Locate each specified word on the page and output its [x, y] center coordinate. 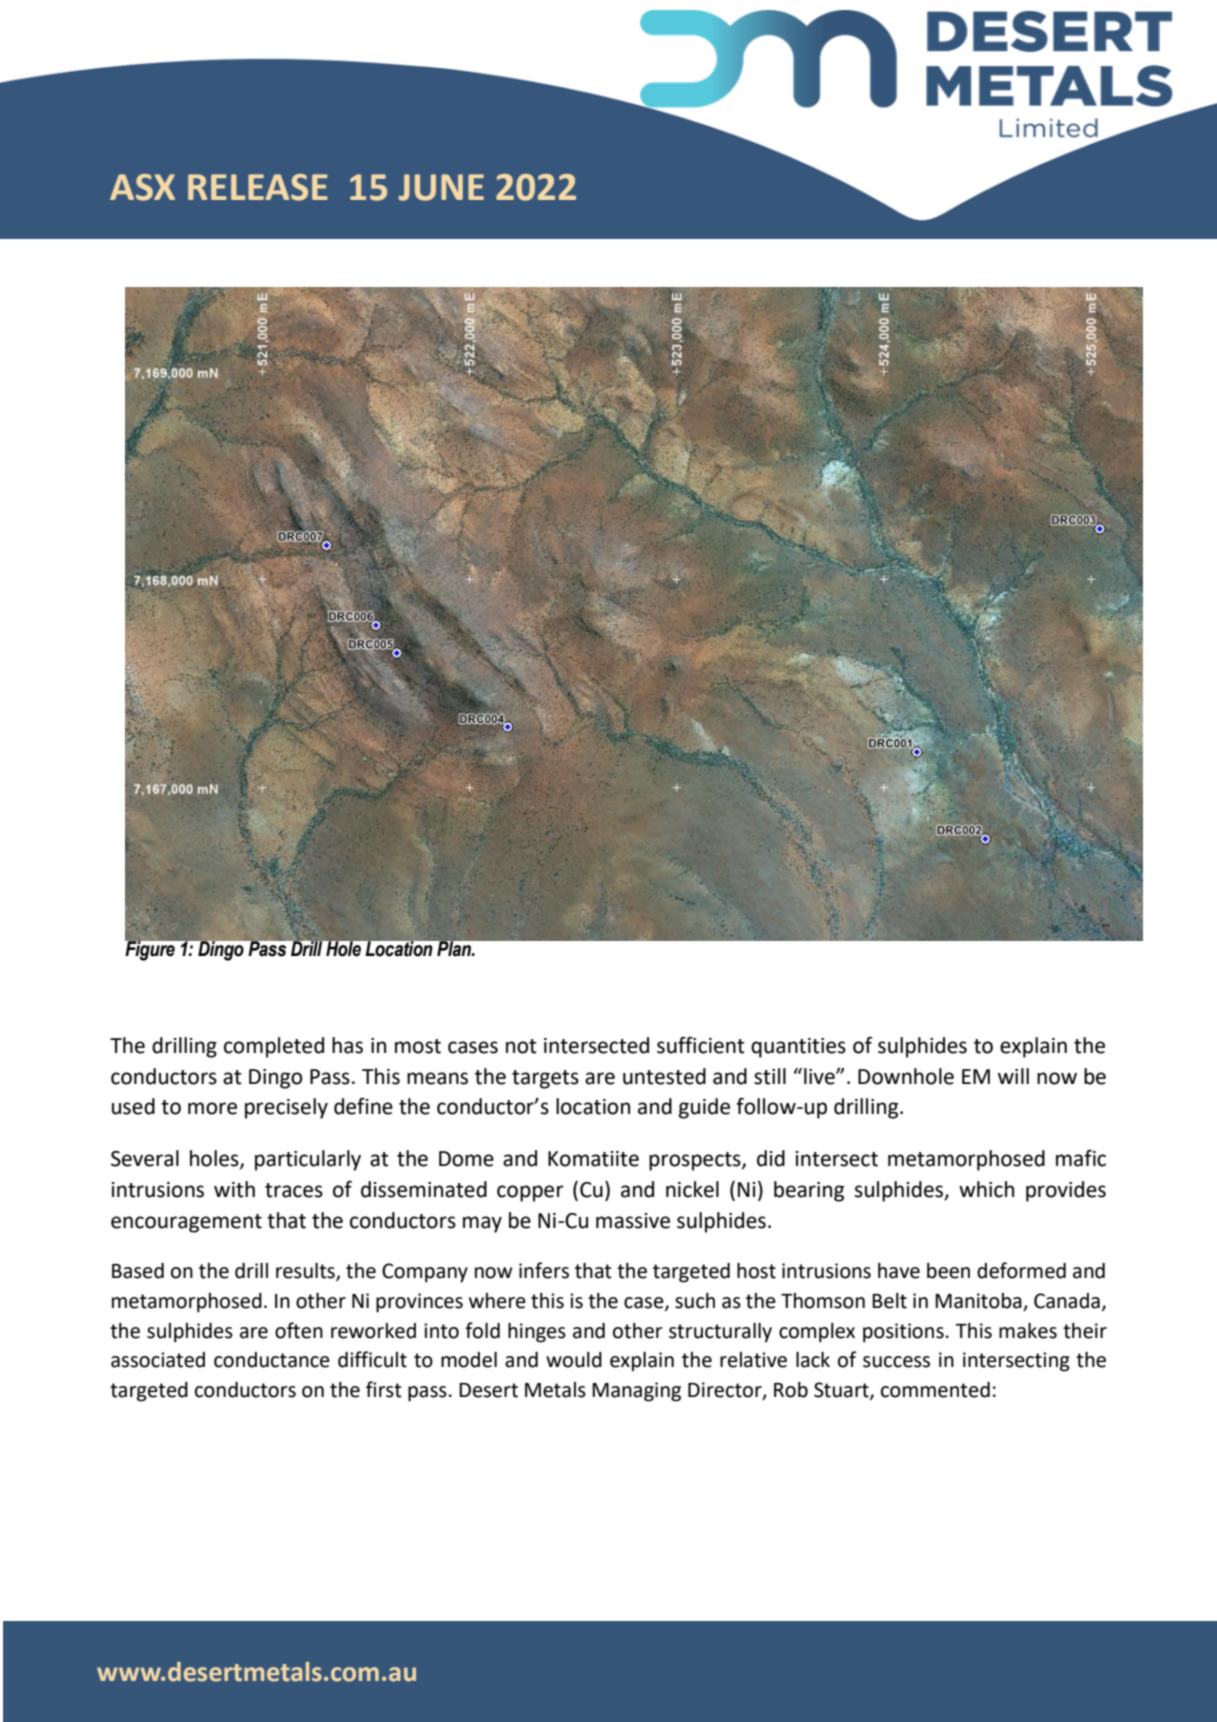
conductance [272, 1360]
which [986, 1189]
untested [664, 1076]
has [347, 1045]
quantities [798, 1048]
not [521, 1046]
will [1013, 1076]
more [212, 1108]
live [820, 1076]
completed [274, 1047]
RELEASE [258, 187]
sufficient [701, 1045]
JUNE [441, 187]
